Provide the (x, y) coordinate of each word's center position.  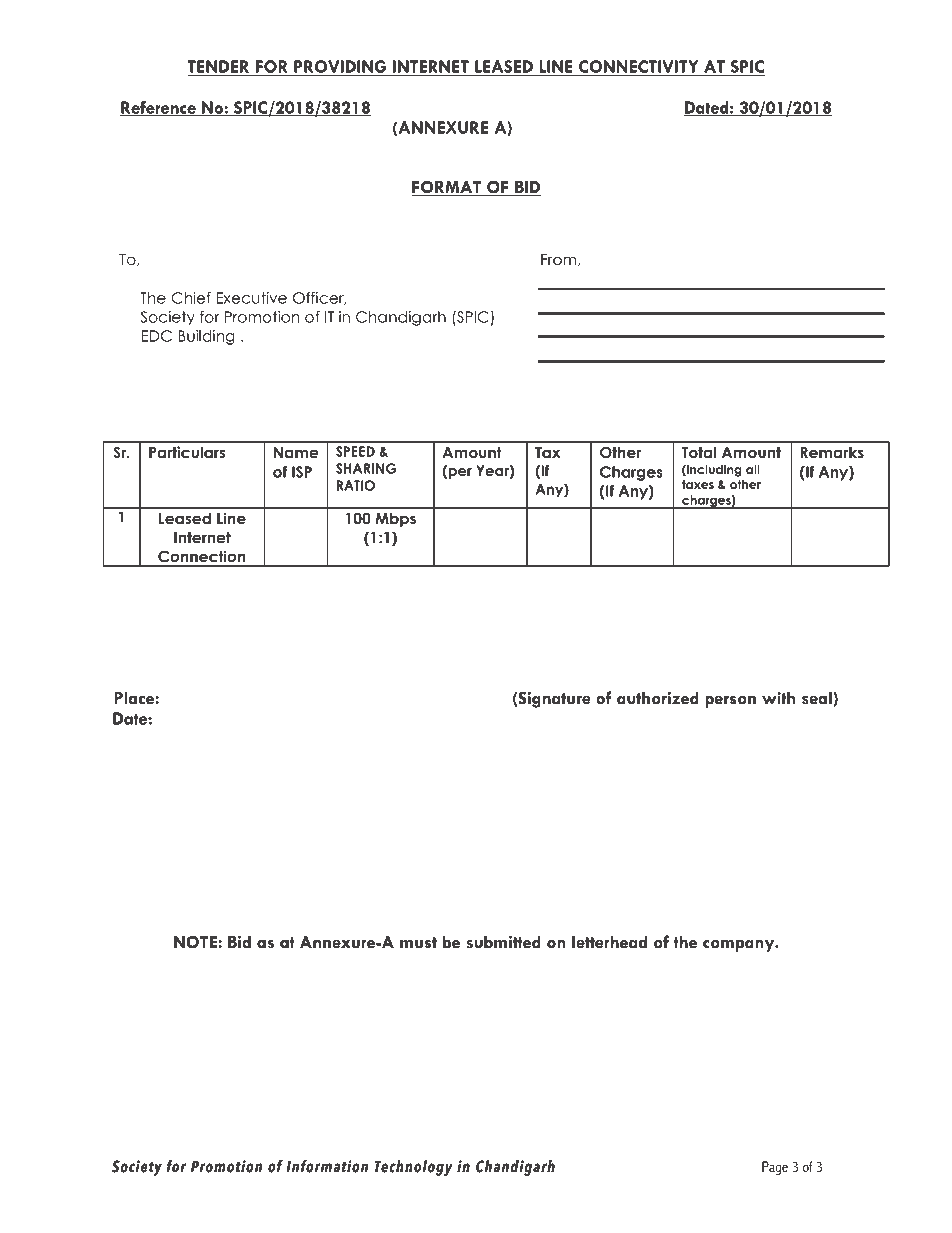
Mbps (395, 519)
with (778, 697)
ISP (302, 472)
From (558, 260)
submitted (503, 942)
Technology (414, 1168)
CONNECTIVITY (638, 66)
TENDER (218, 66)
